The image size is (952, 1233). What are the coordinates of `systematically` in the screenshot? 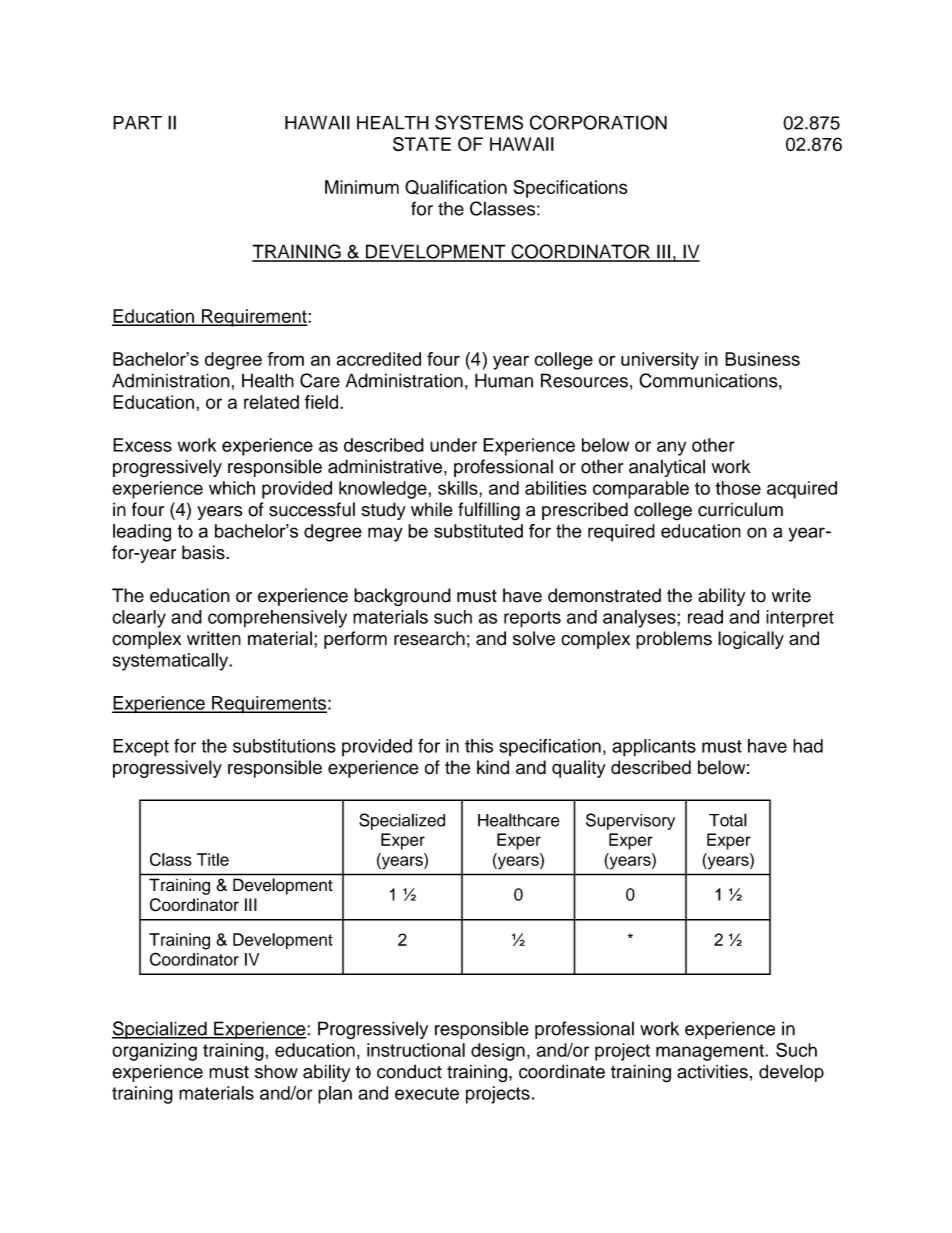 It's located at (172, 662).
